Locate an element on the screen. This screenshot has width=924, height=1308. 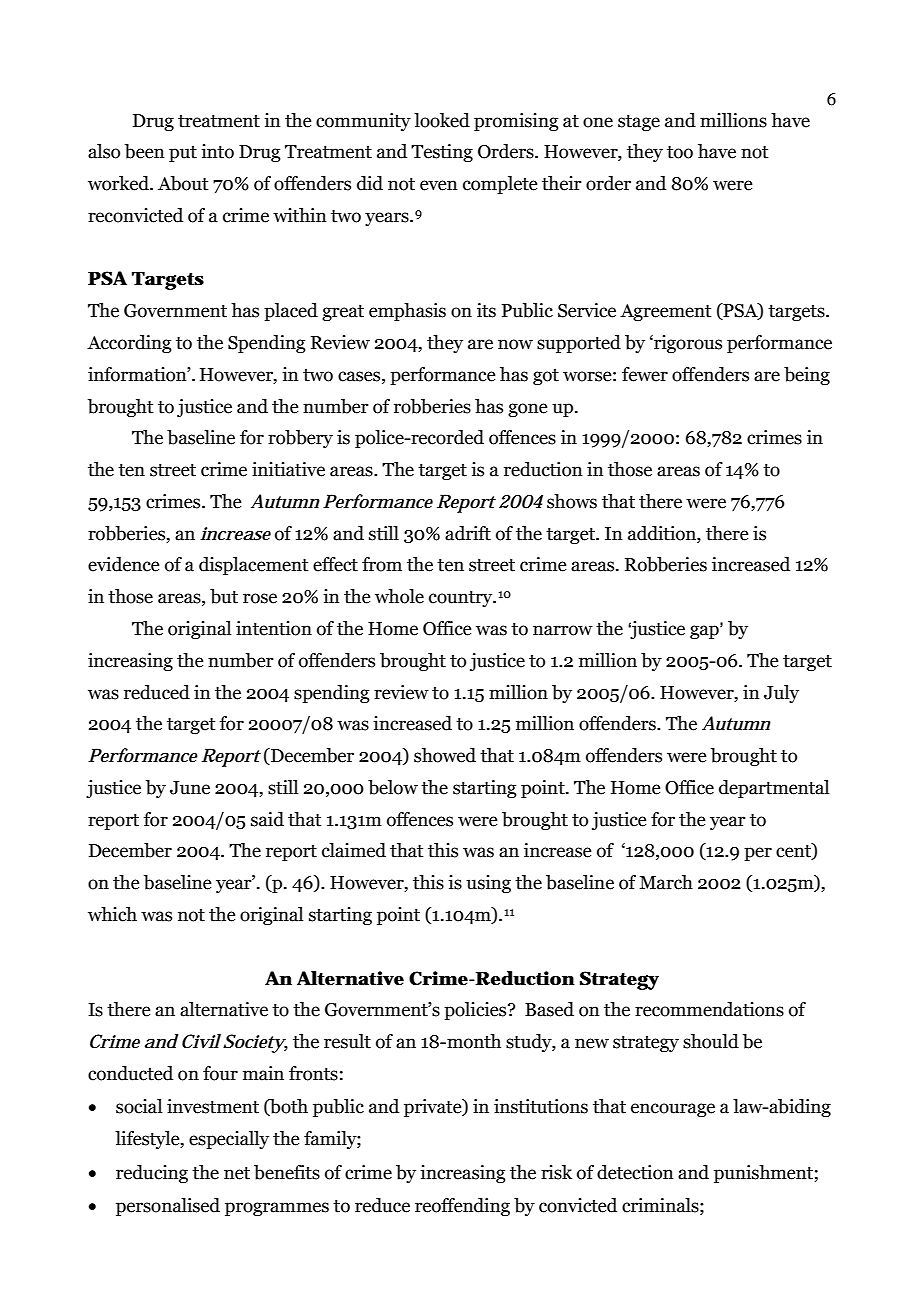
using is located at coordinates (488, 884).
